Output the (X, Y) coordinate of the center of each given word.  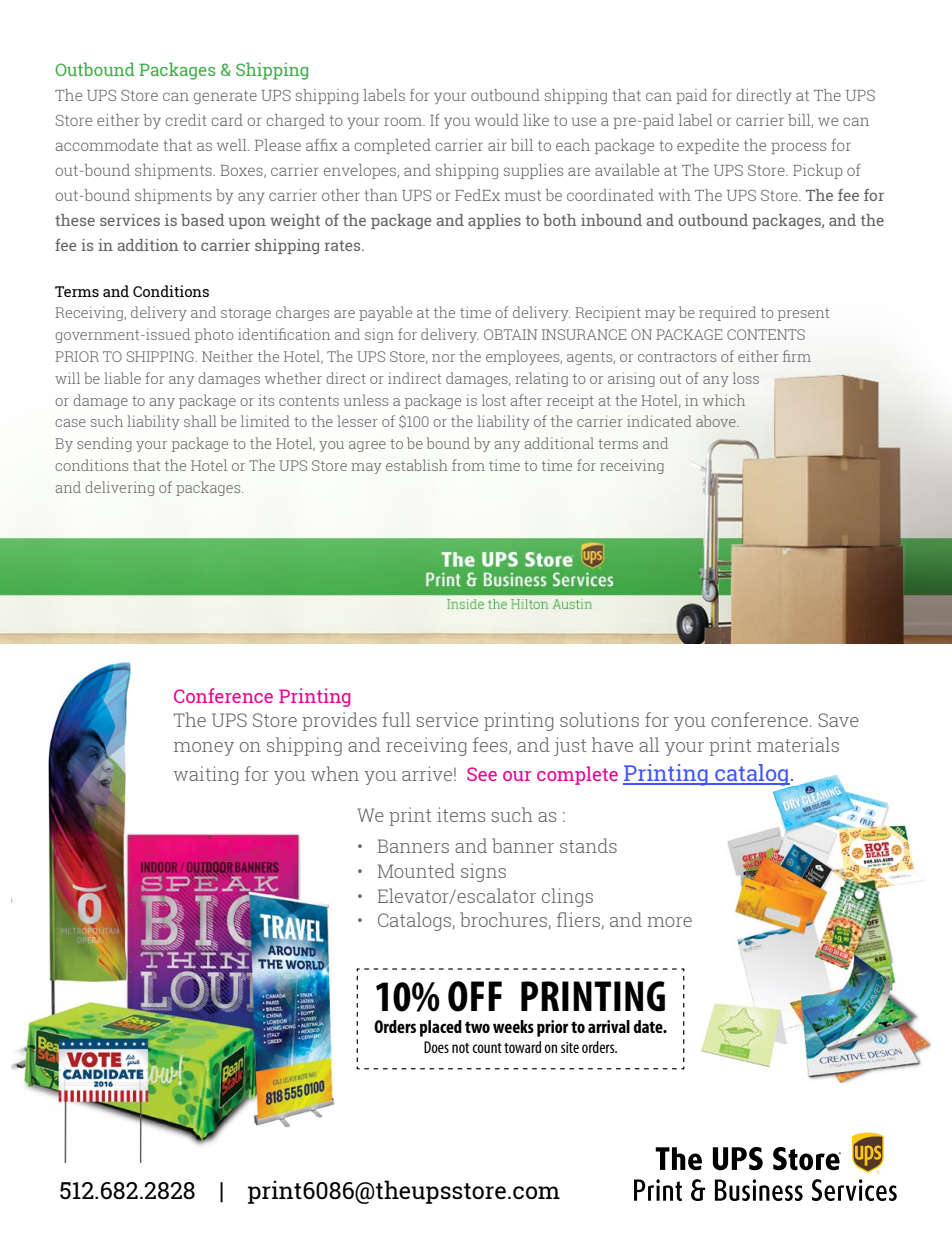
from (468, 465)
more (669, 922)
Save (838, 720)
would (497, 120)
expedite (708, 146)
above (717, 421)
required (727, 313)
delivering (119, 488)
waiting (206, 775)
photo (214, 335)
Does (436, 1047)
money (204, 749)
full (397, 719)
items (461, 814)
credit (186, 120)
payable (385, 313)
